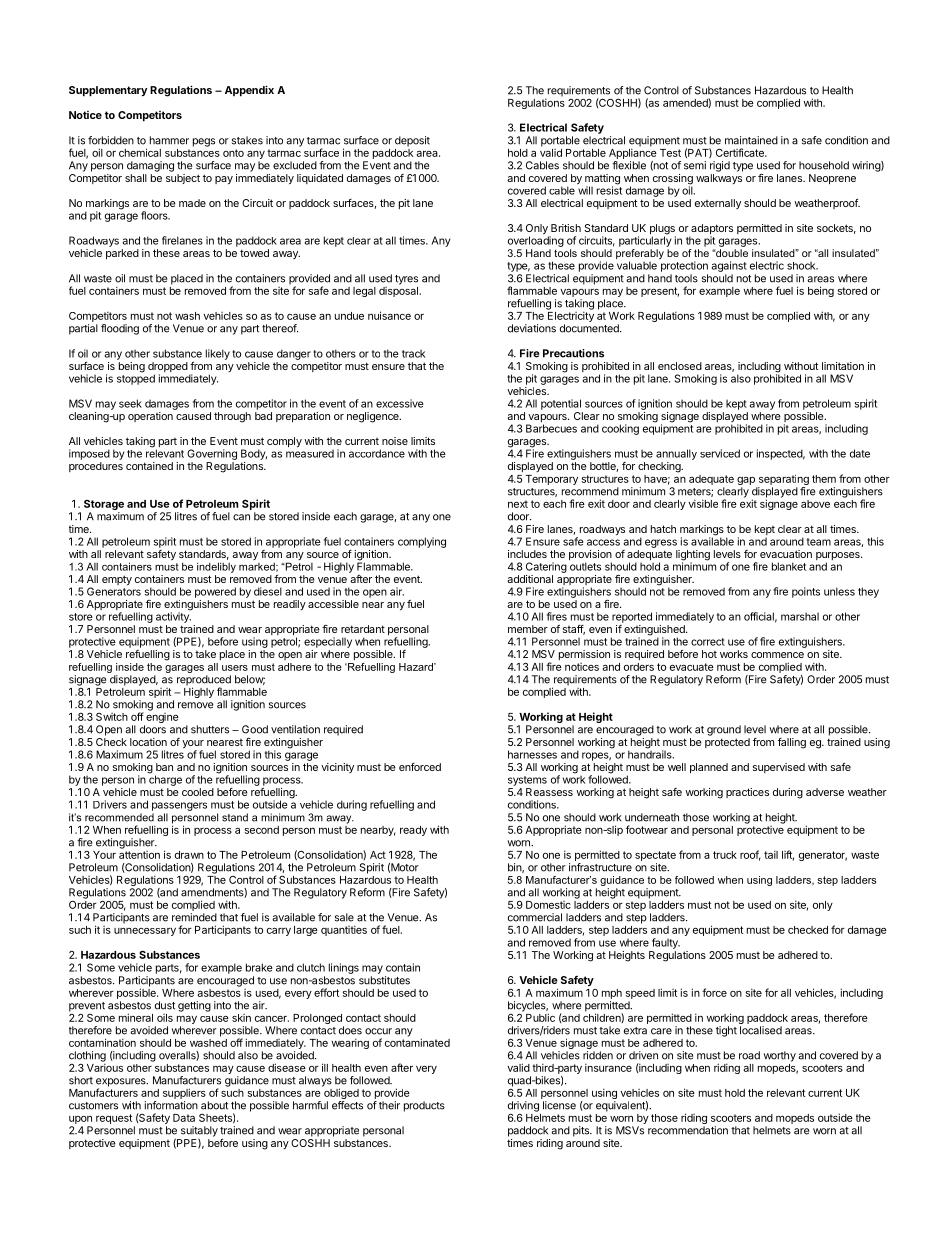 This screenshot has height=1233, width=952. What do you see at coordinates (169, 140) in the screenshot?
I see `hammer` at bounding box center [169, 140].
